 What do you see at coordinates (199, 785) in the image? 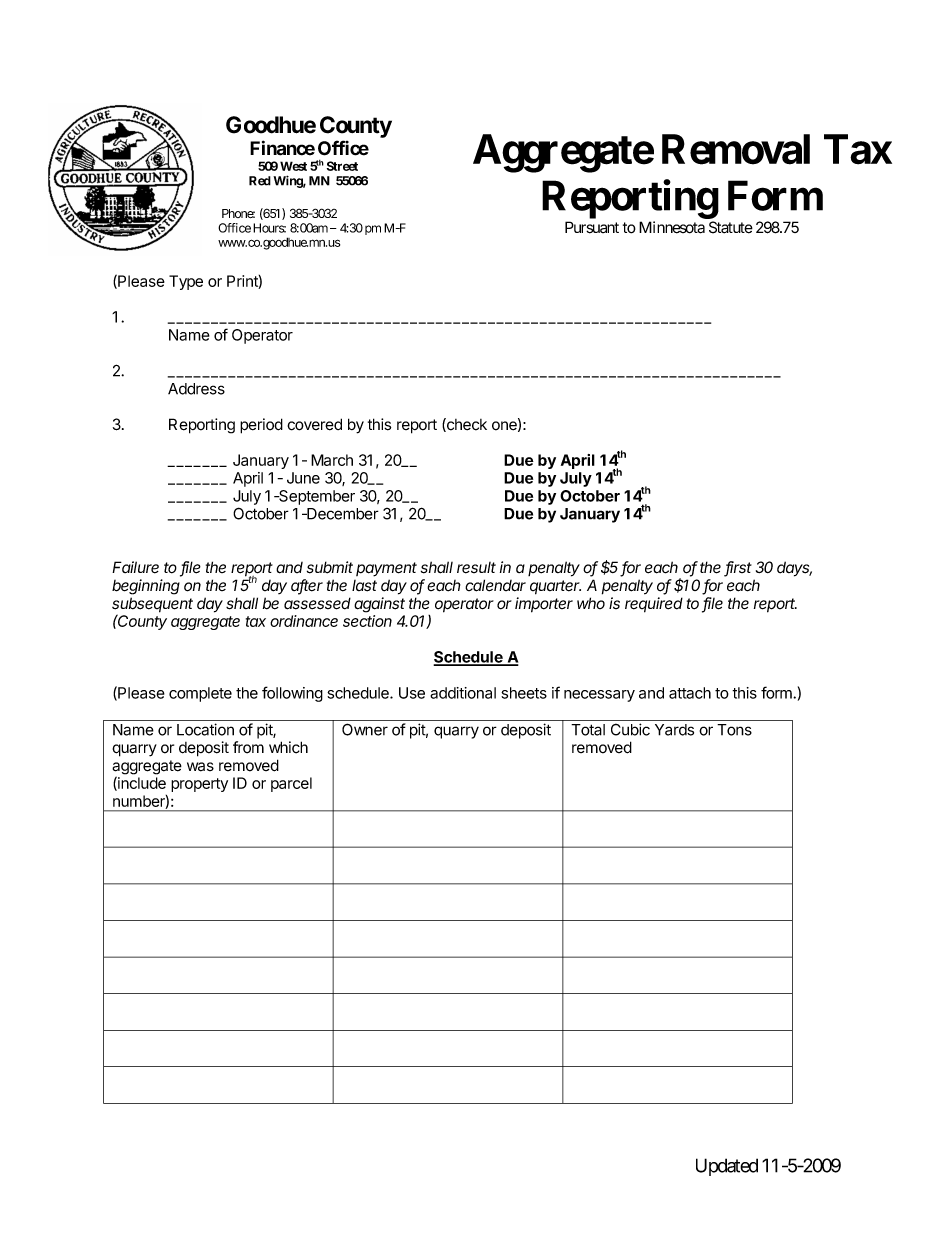
I see `property` at bounding box center [199, 785].
